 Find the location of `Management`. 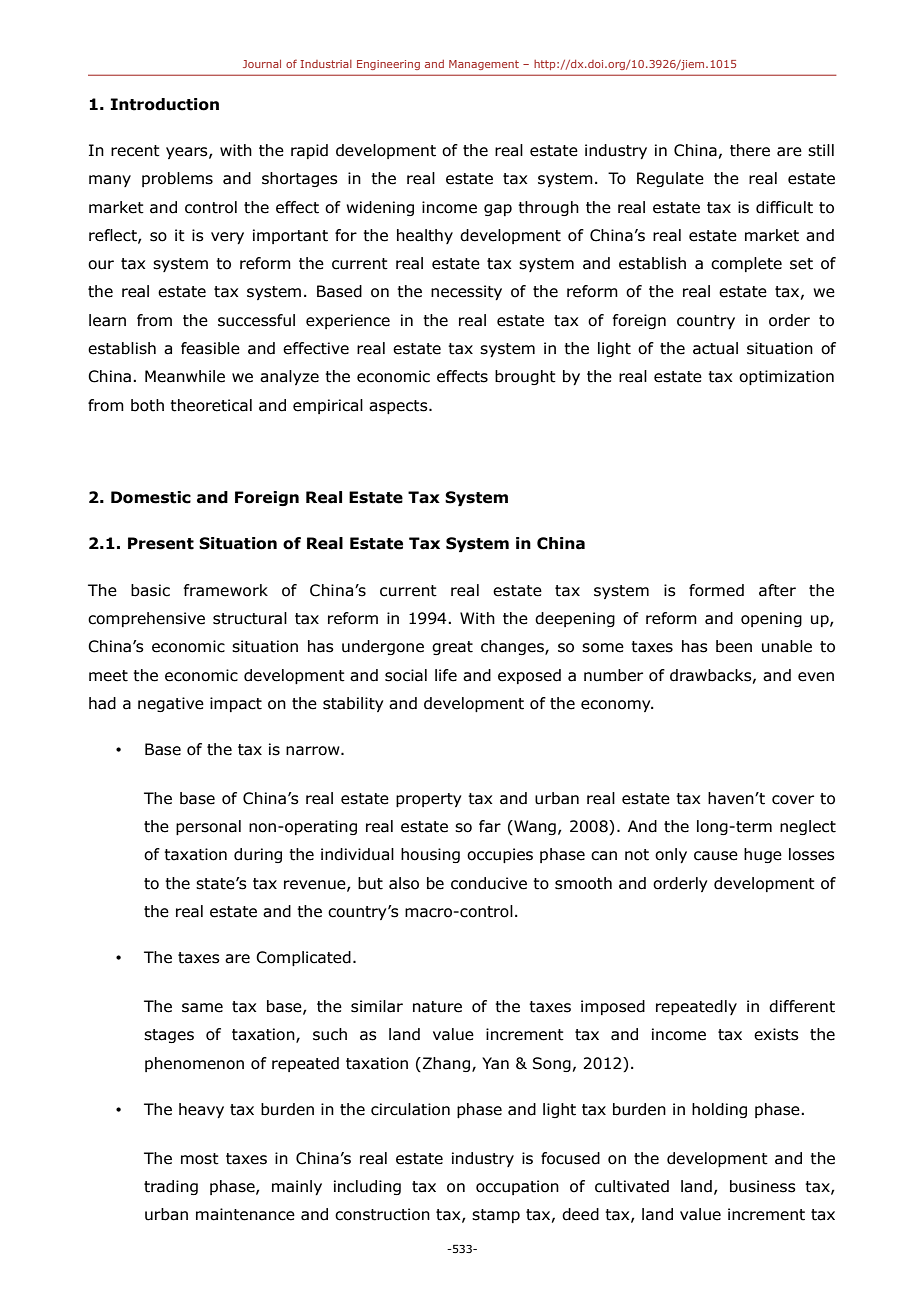

Management is located at coordinates (484, 65).
